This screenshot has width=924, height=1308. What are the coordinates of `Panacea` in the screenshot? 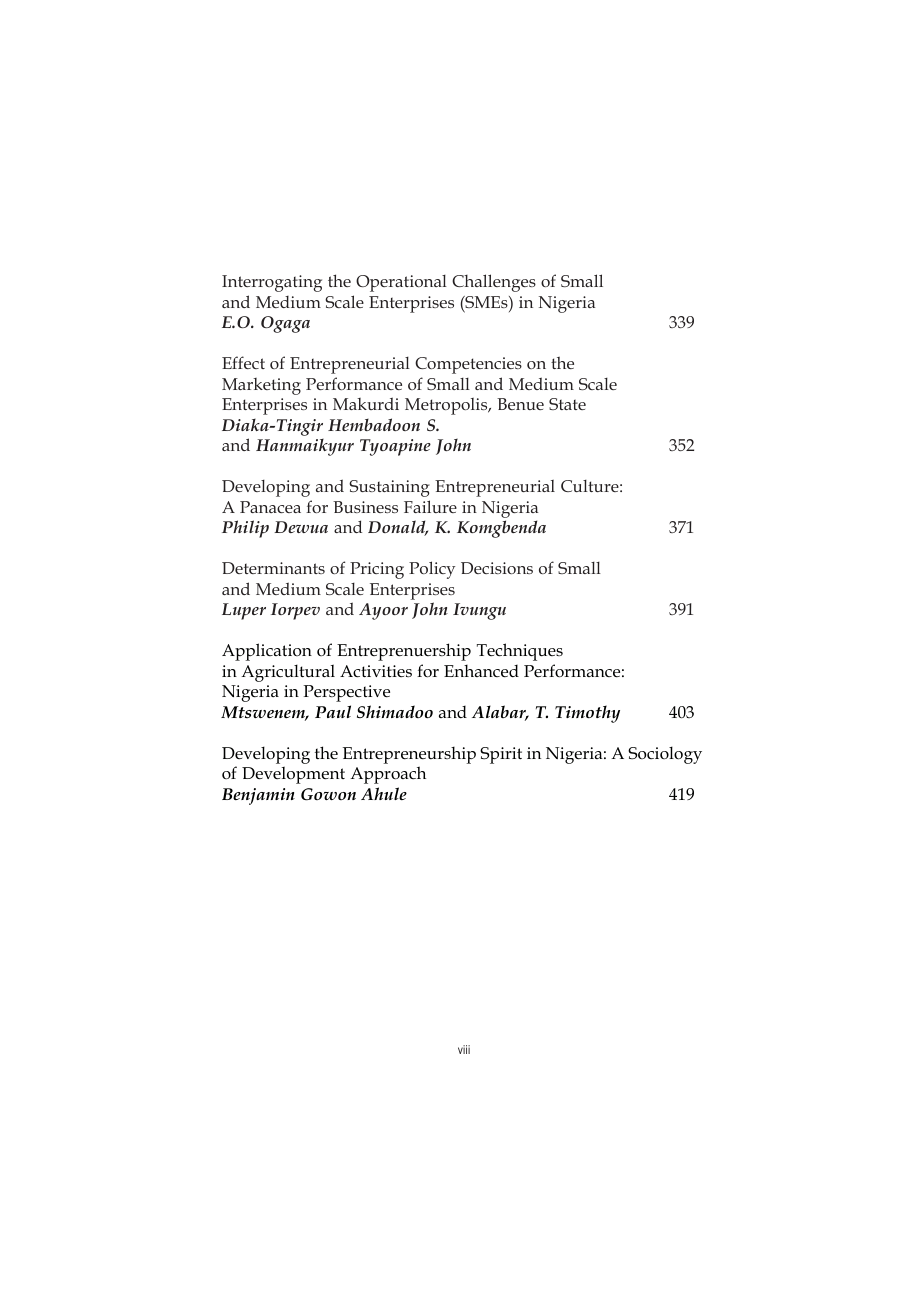 It's located at (270, 507).
